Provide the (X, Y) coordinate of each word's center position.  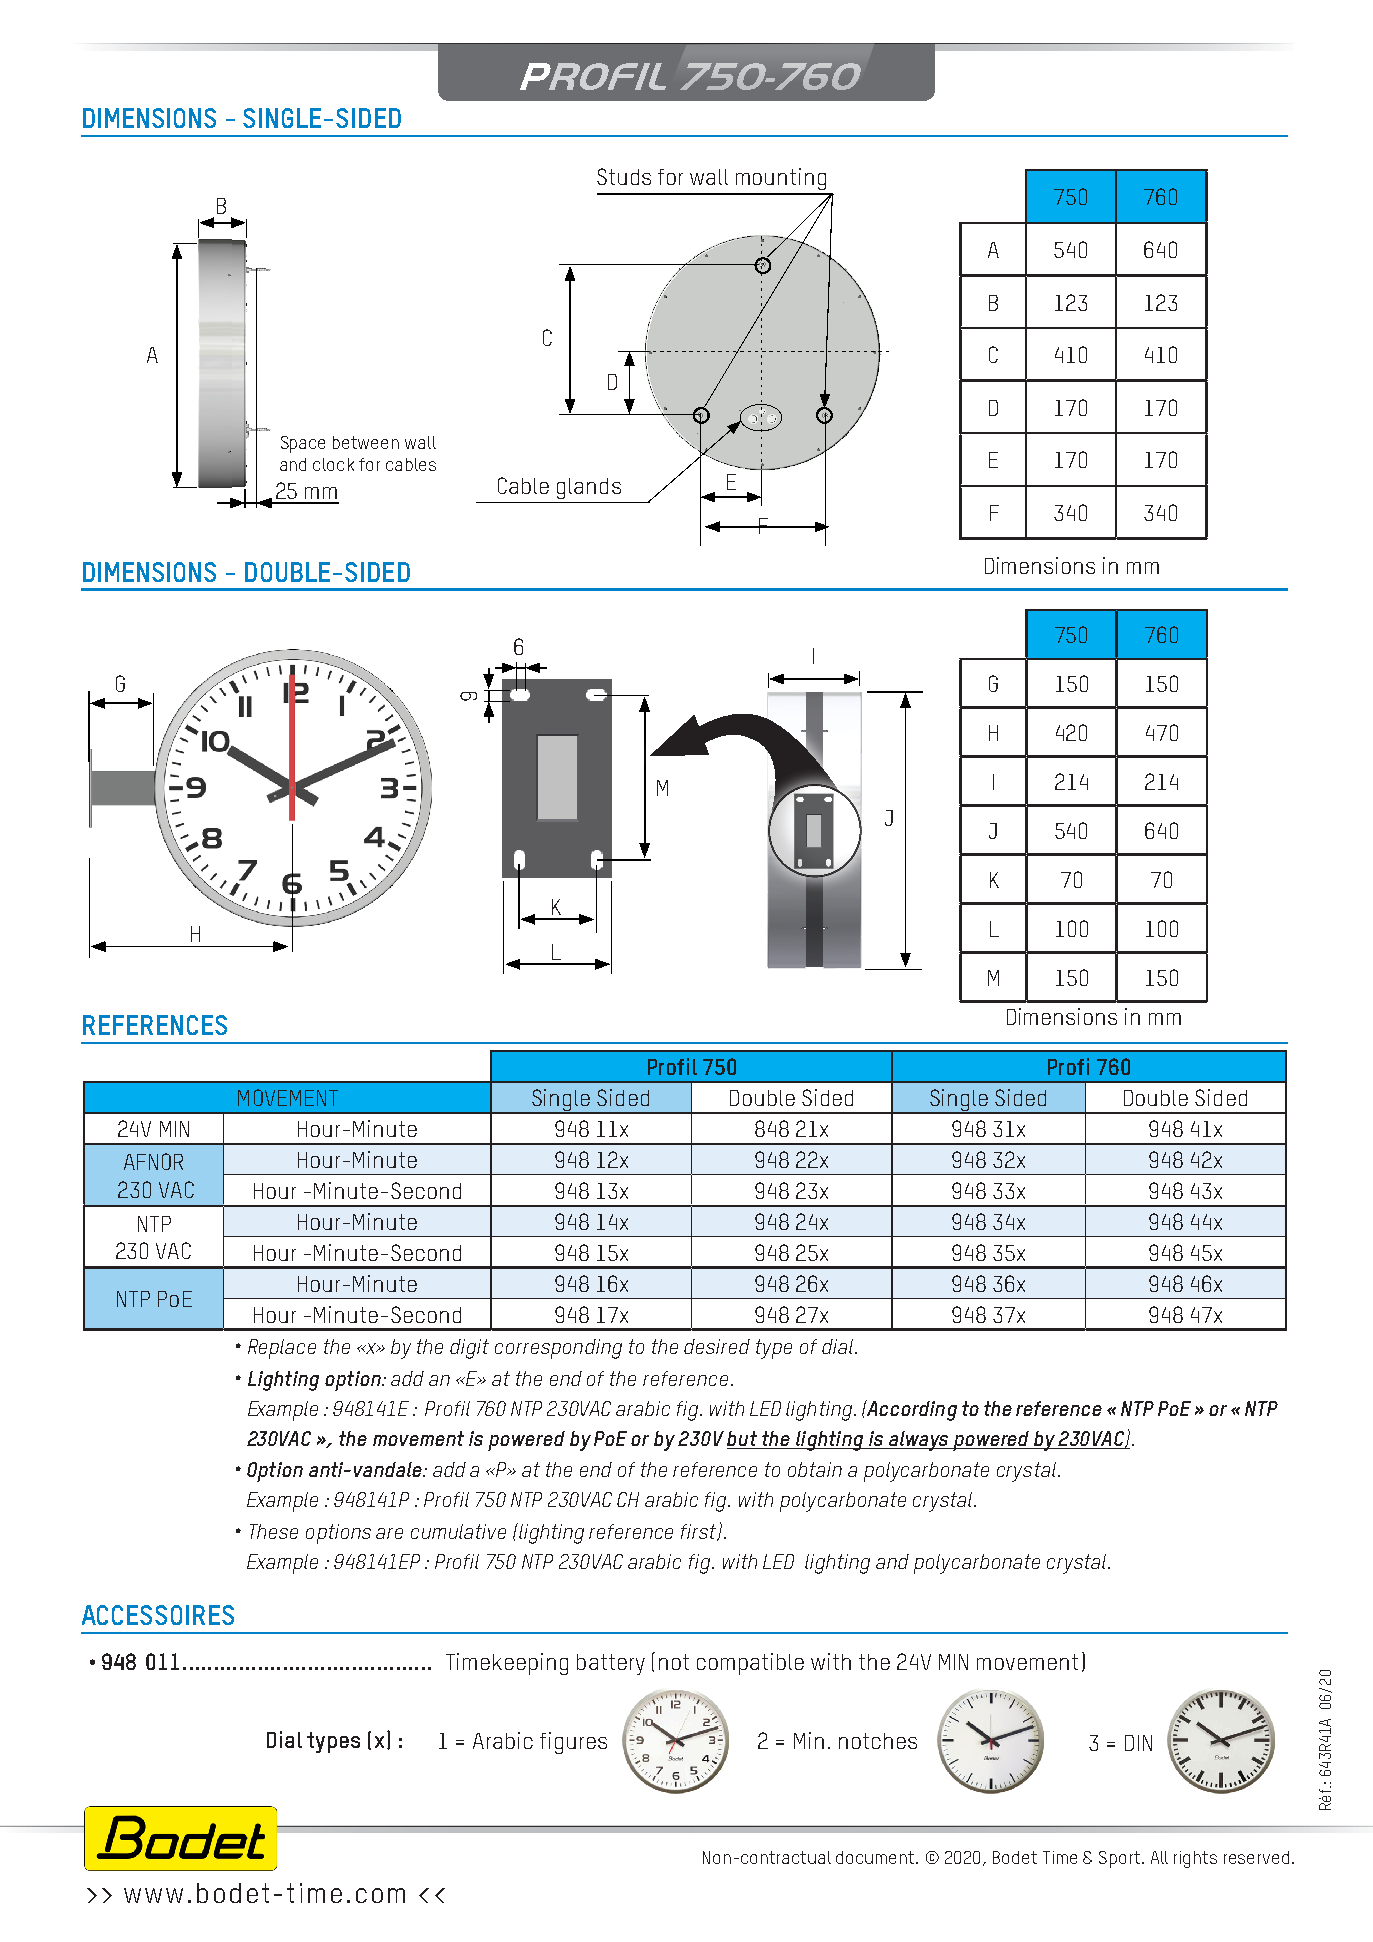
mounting (781, 179)
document (876, 1857)
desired (717, 1346)
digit (469, 1349)
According (911, 1410)
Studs (624, 176)
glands (589, 488)
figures (573, 1743)
